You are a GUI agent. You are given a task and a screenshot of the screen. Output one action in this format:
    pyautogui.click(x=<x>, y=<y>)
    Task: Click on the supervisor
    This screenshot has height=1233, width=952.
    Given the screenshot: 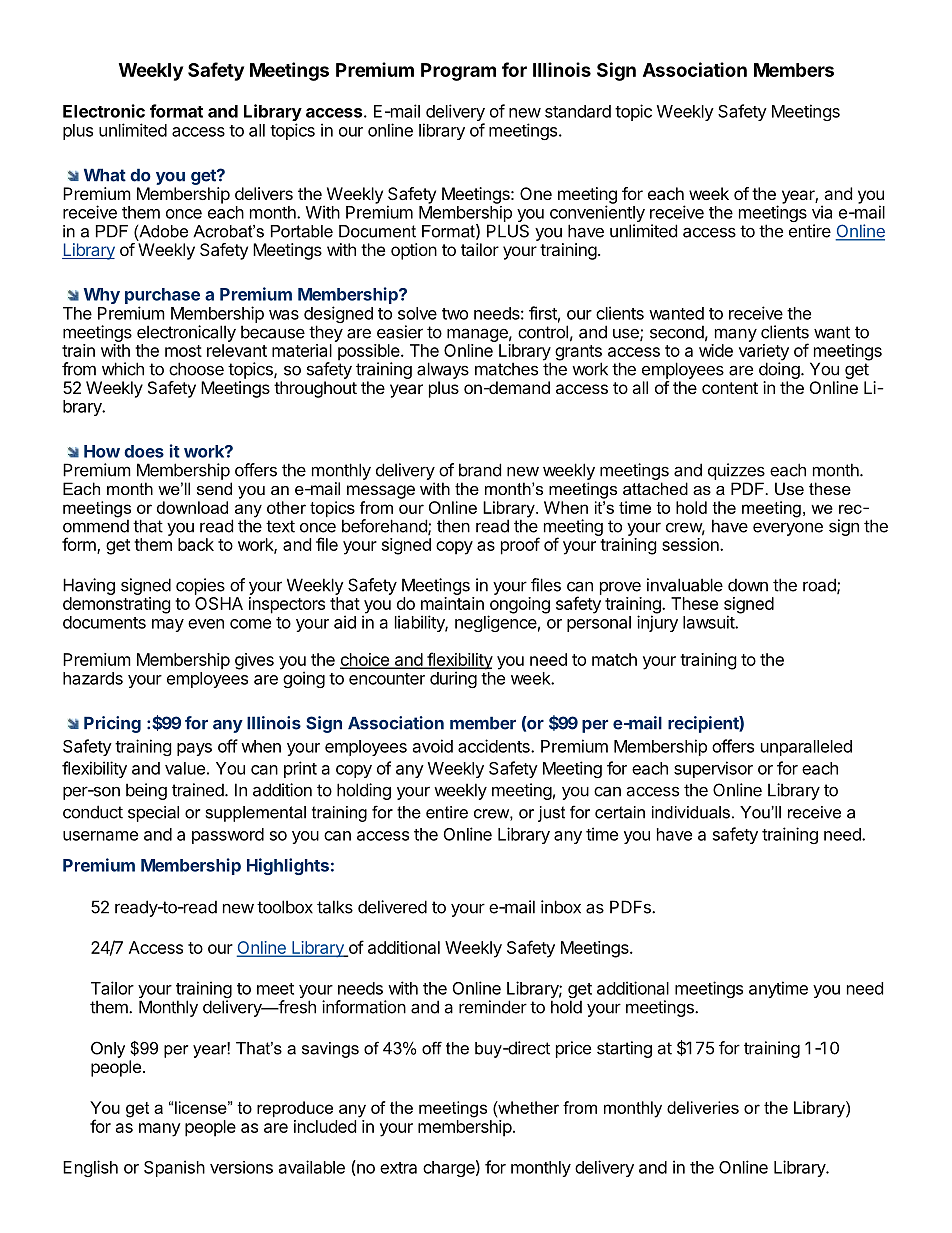 What is the action you would take?
    pyautogui.click(x=713, y=769)
